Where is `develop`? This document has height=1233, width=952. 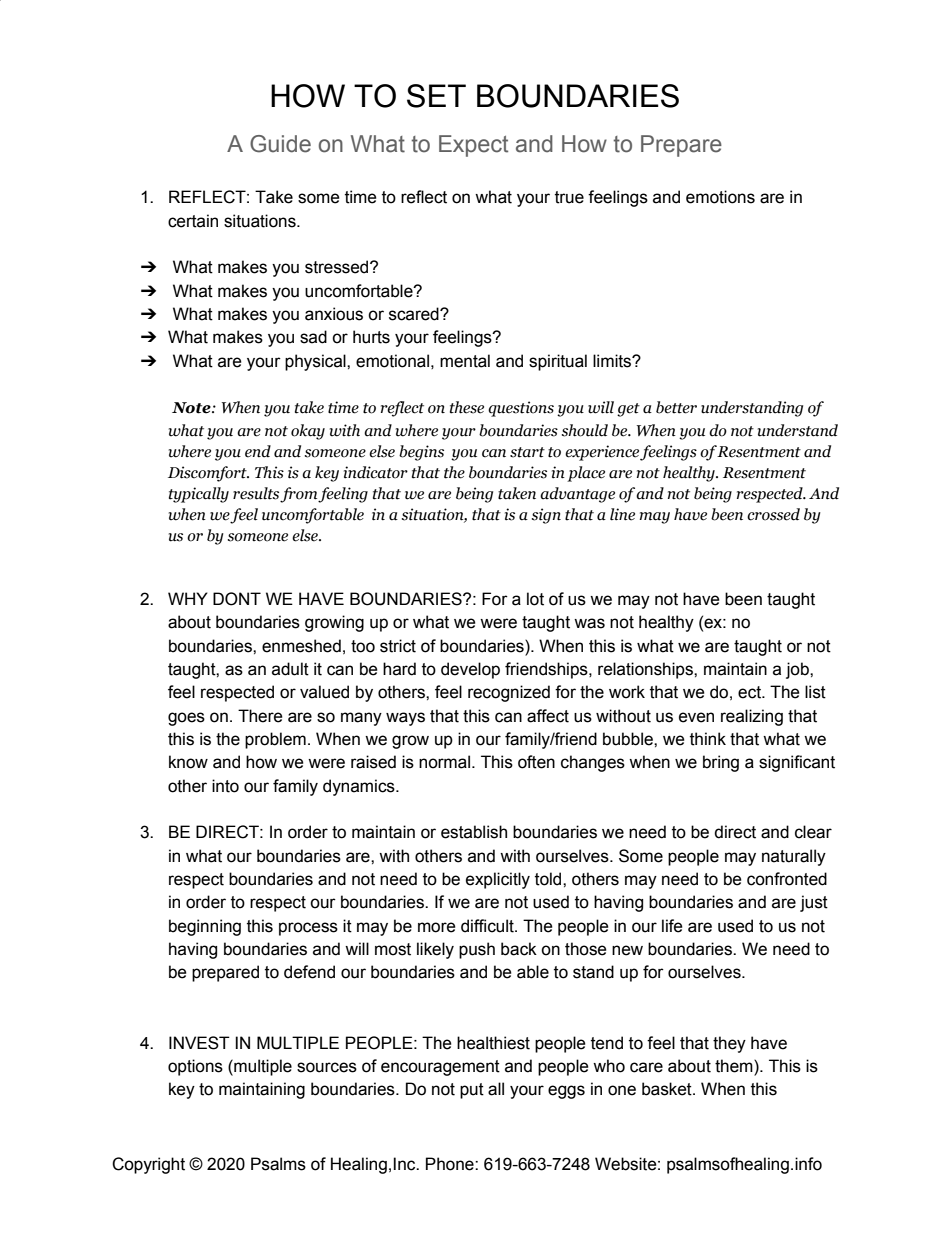
develop is located at coordinates (470, 670).
